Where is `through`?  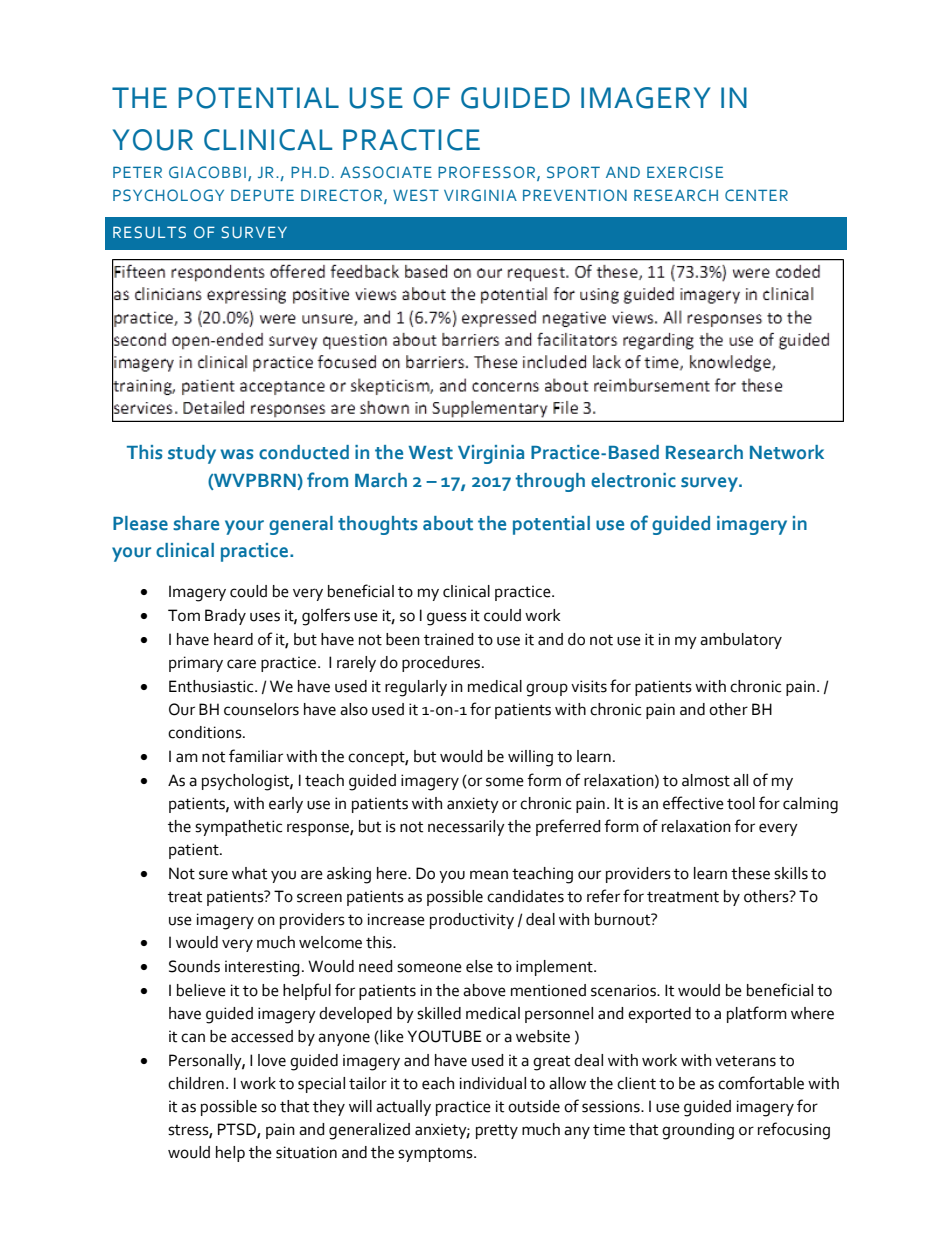
through is located at coordinates (550, 482).
